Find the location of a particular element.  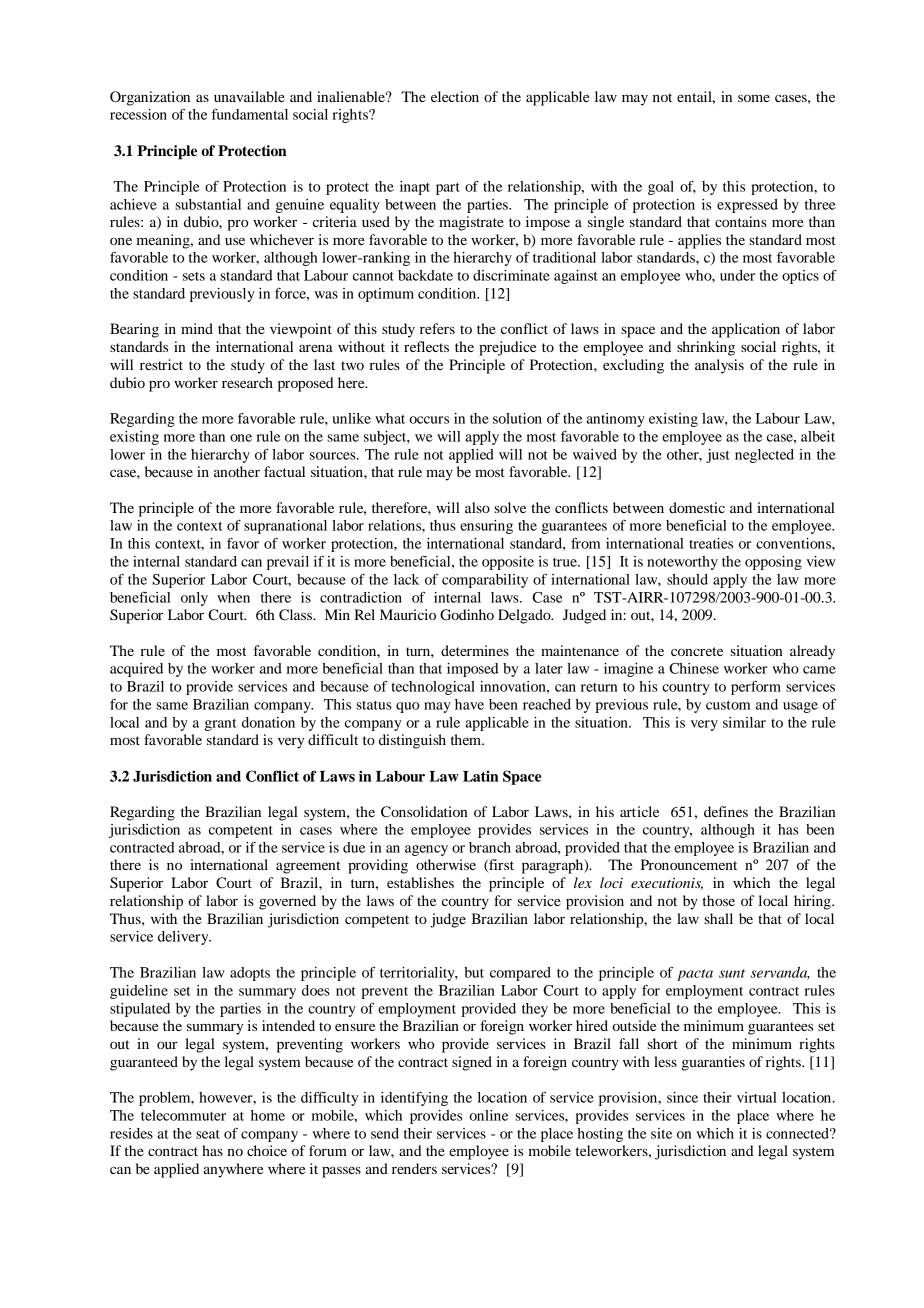

grant is located at coordinates (220, 725).
